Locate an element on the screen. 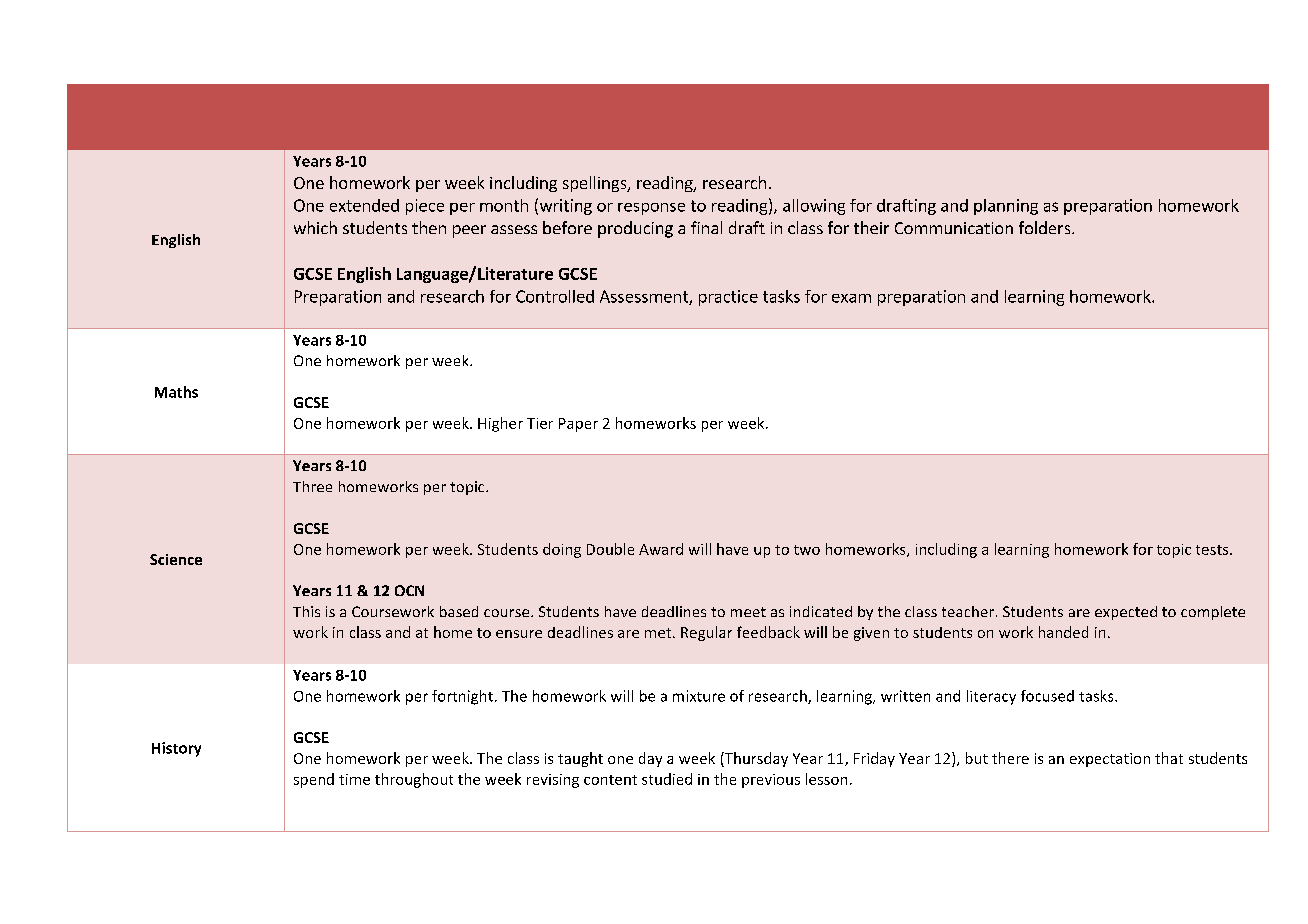 The height and width of the screenshot is (924, 1308). practice is located at coordinates (728, 298).
